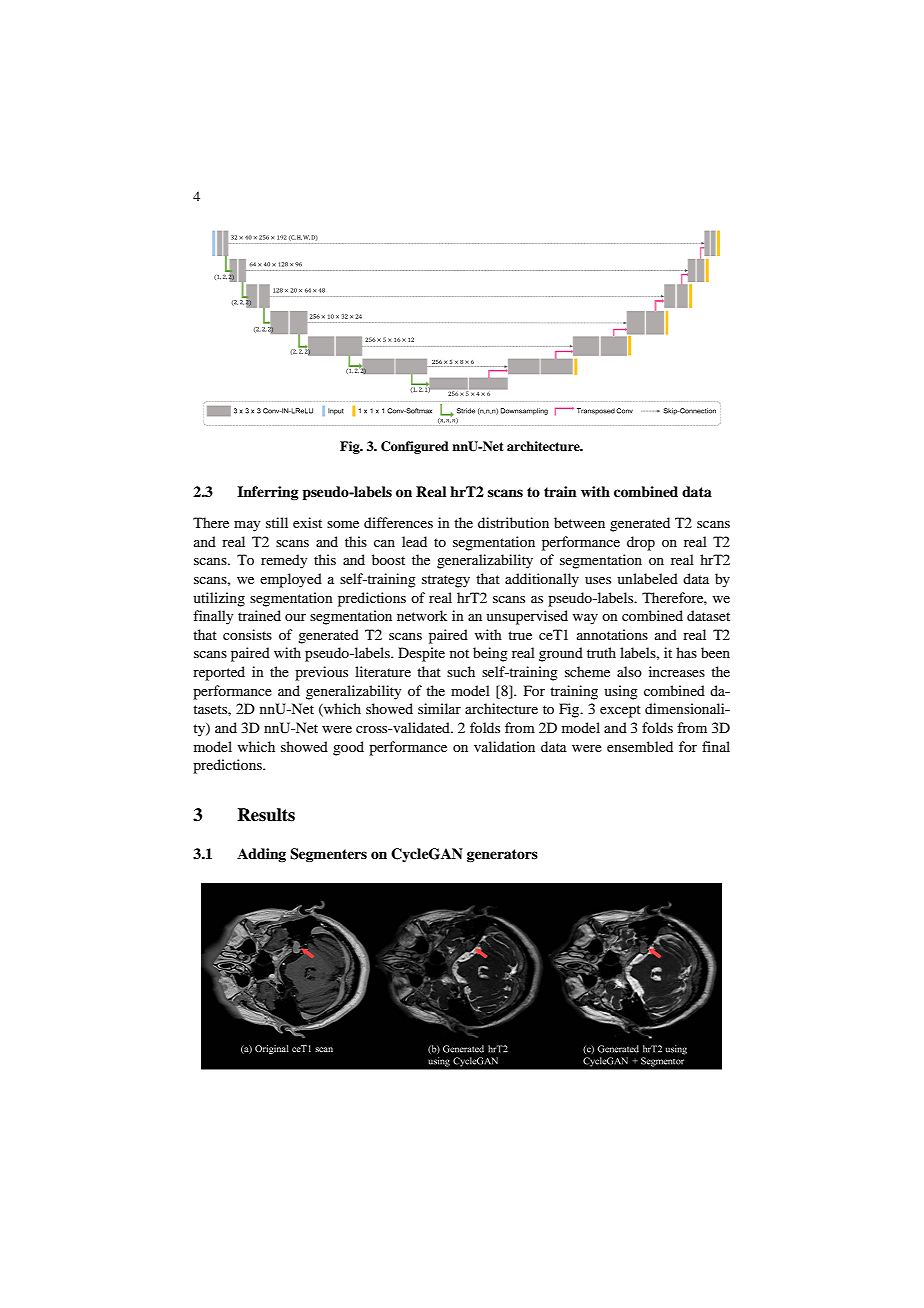 Image resolution: width=924 pixels, height=1308 pixels. Describe the element at coordinates (579, 522) in the image. I see `between` at that location.
